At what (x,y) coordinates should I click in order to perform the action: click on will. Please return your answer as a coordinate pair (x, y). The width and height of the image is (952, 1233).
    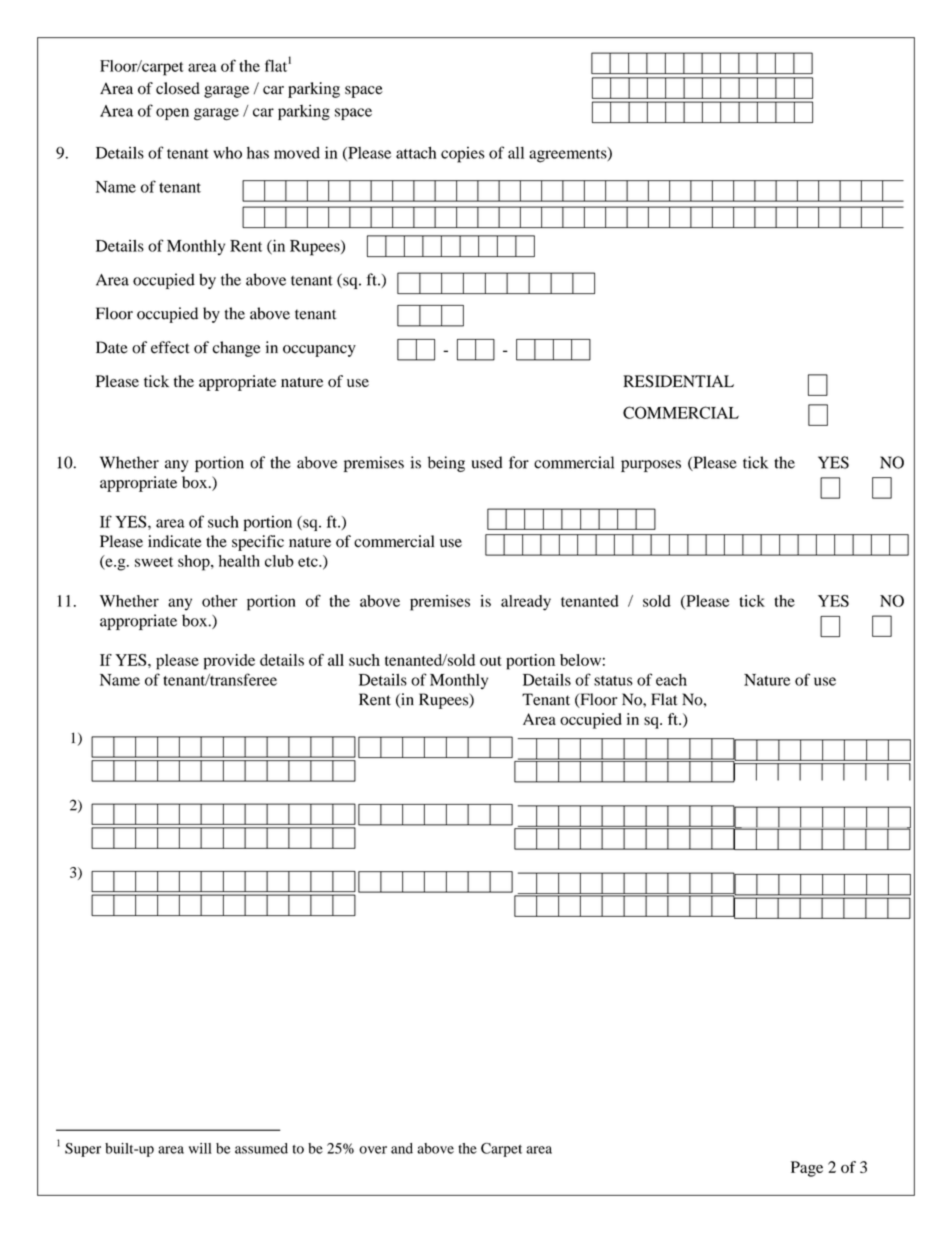
    Looking at the image, I should click on (200, 1148).
